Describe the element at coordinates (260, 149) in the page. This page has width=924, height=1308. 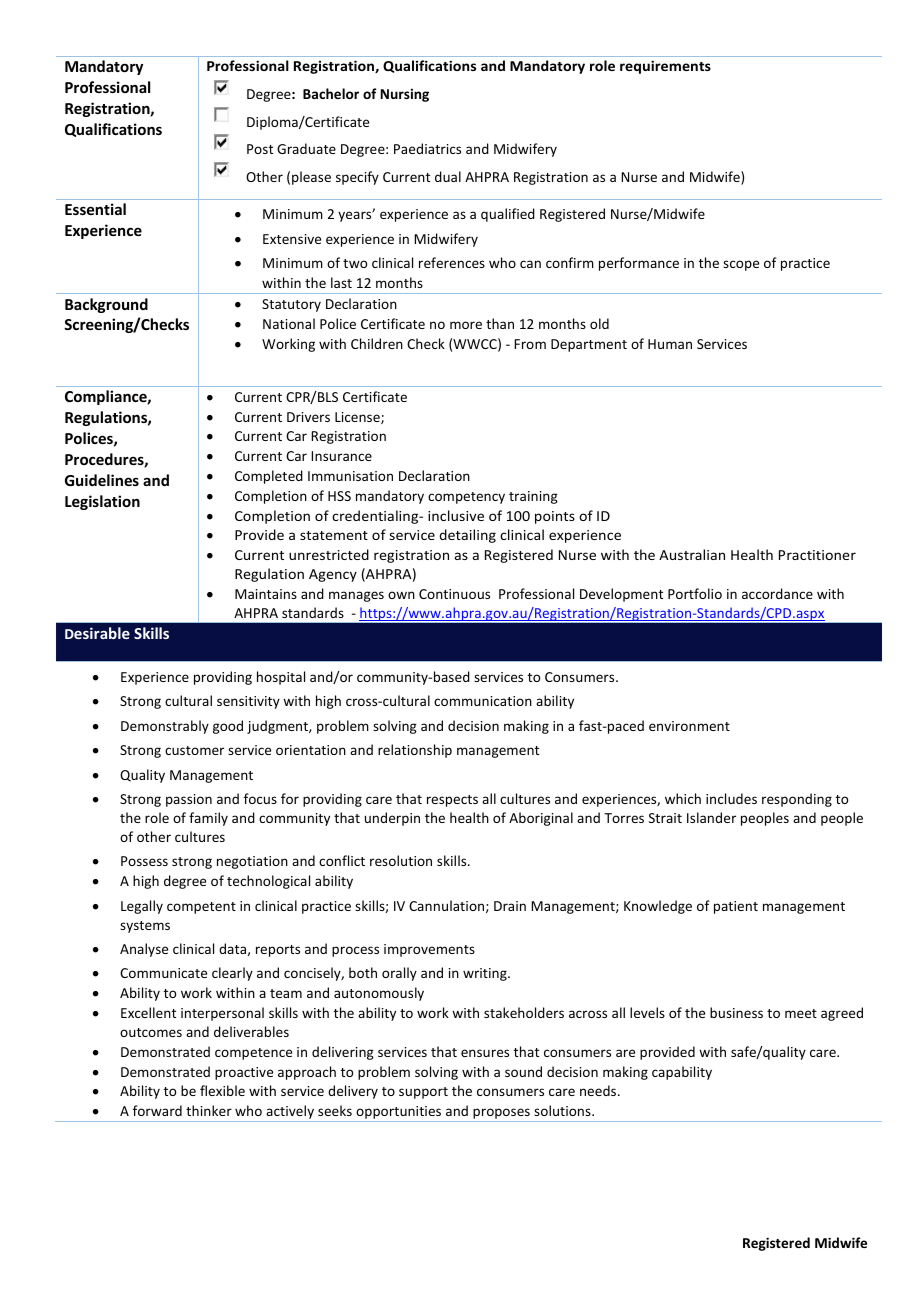
I see `Post` at that location.
